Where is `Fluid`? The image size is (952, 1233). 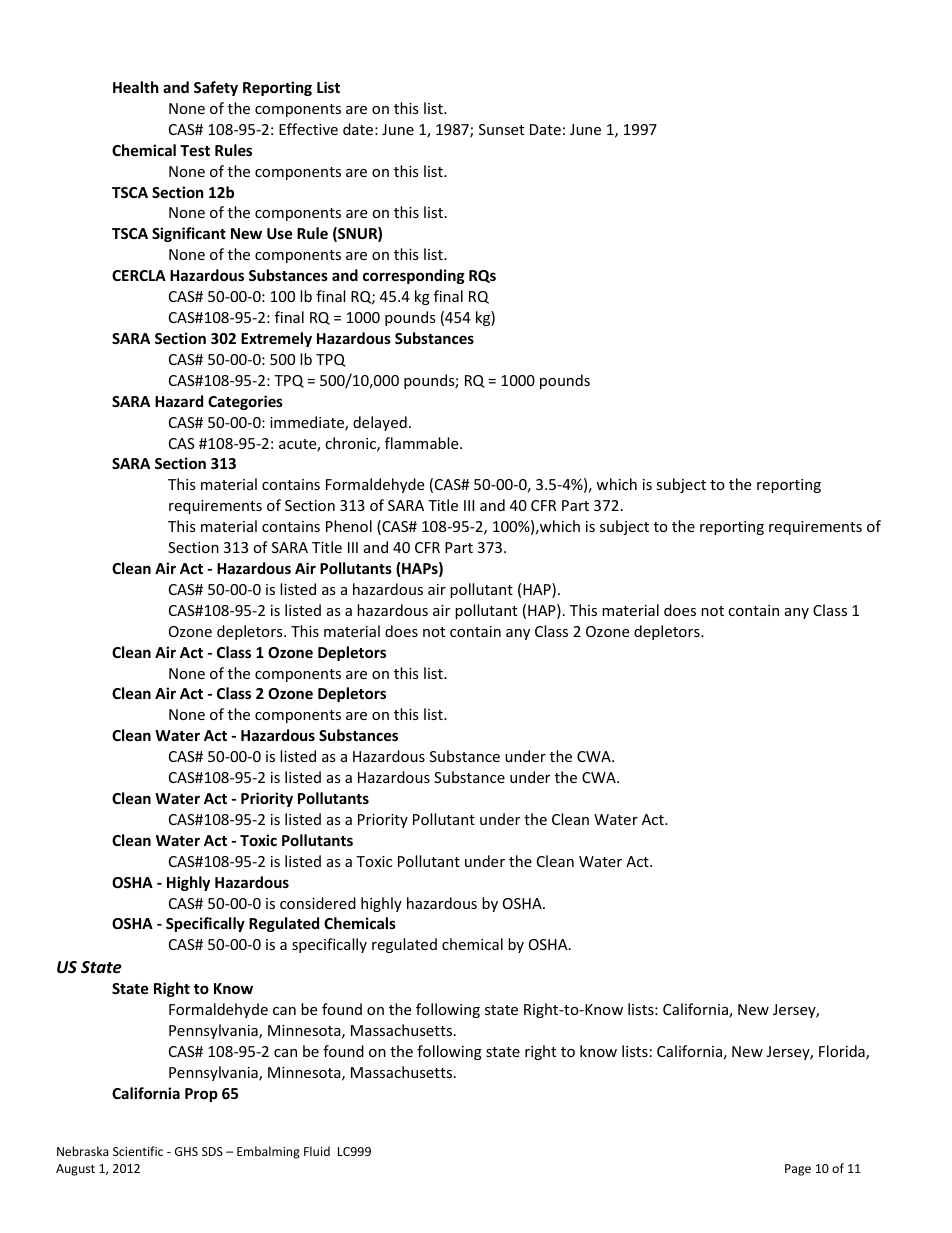 Fluid is located at coordinates (317, 1151).
